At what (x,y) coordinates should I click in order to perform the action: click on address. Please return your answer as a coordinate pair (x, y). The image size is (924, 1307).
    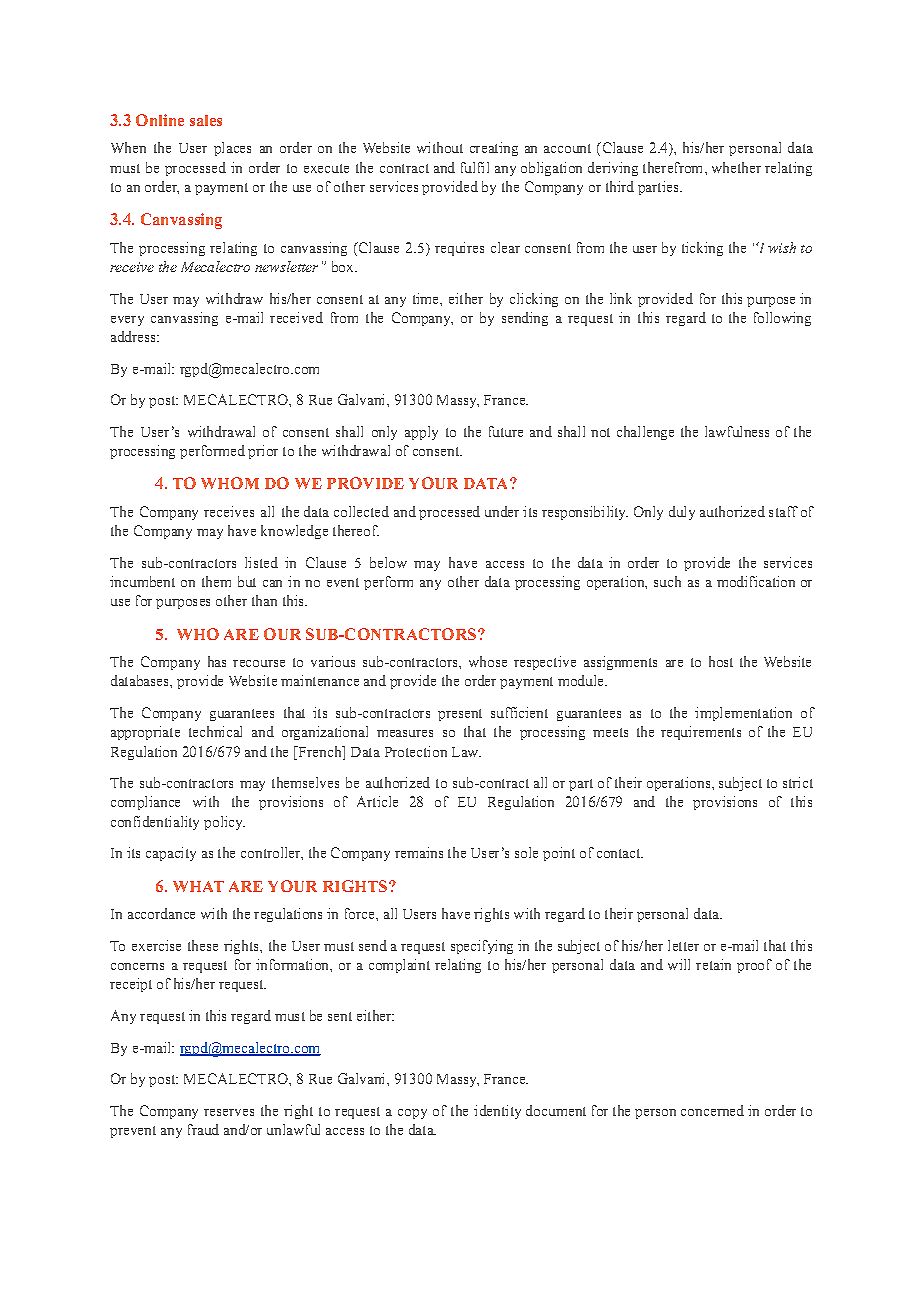
    Looking at the image, I should click on (134, 336).
